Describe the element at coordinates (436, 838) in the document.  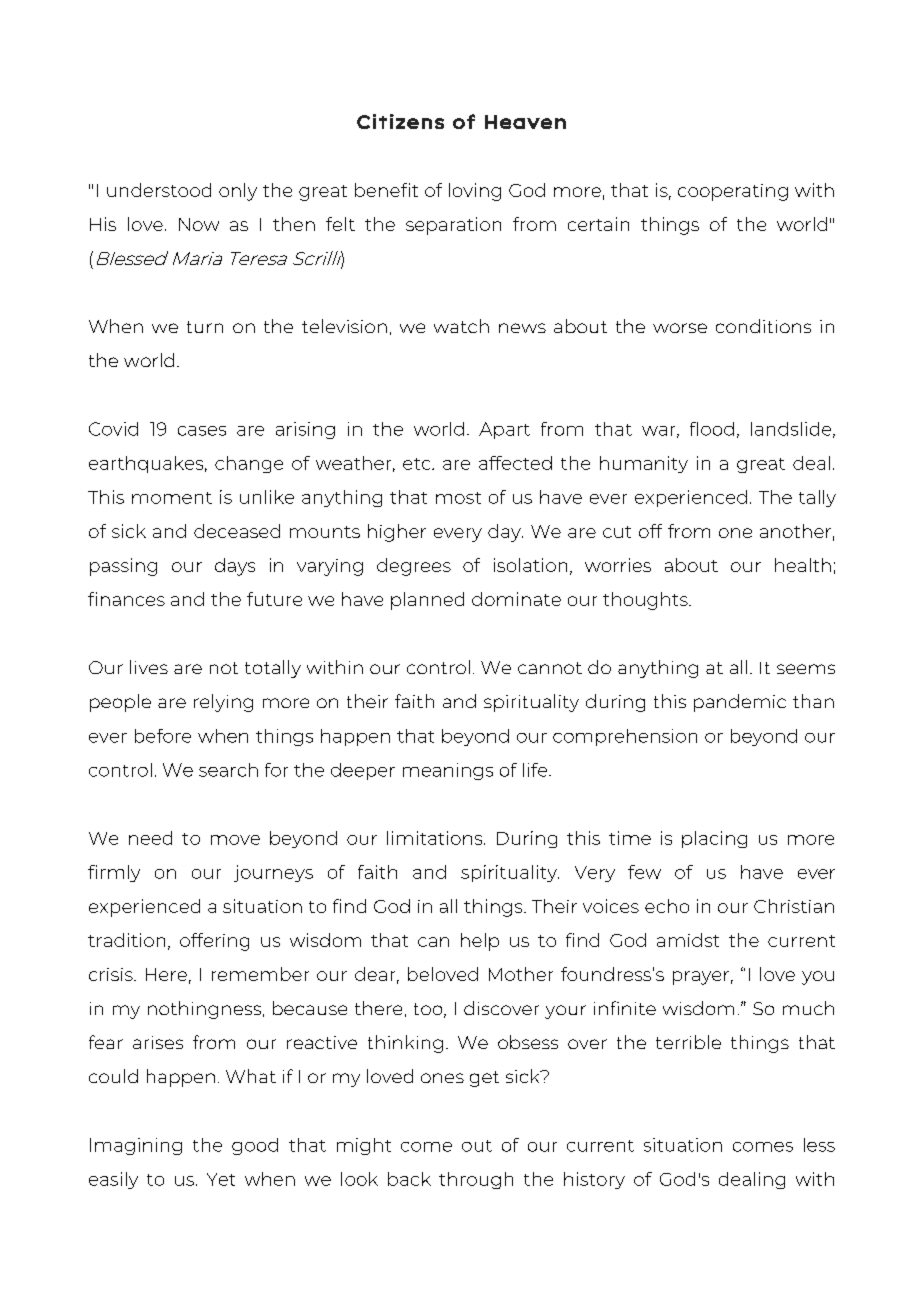
I see `limitations` at that location.
